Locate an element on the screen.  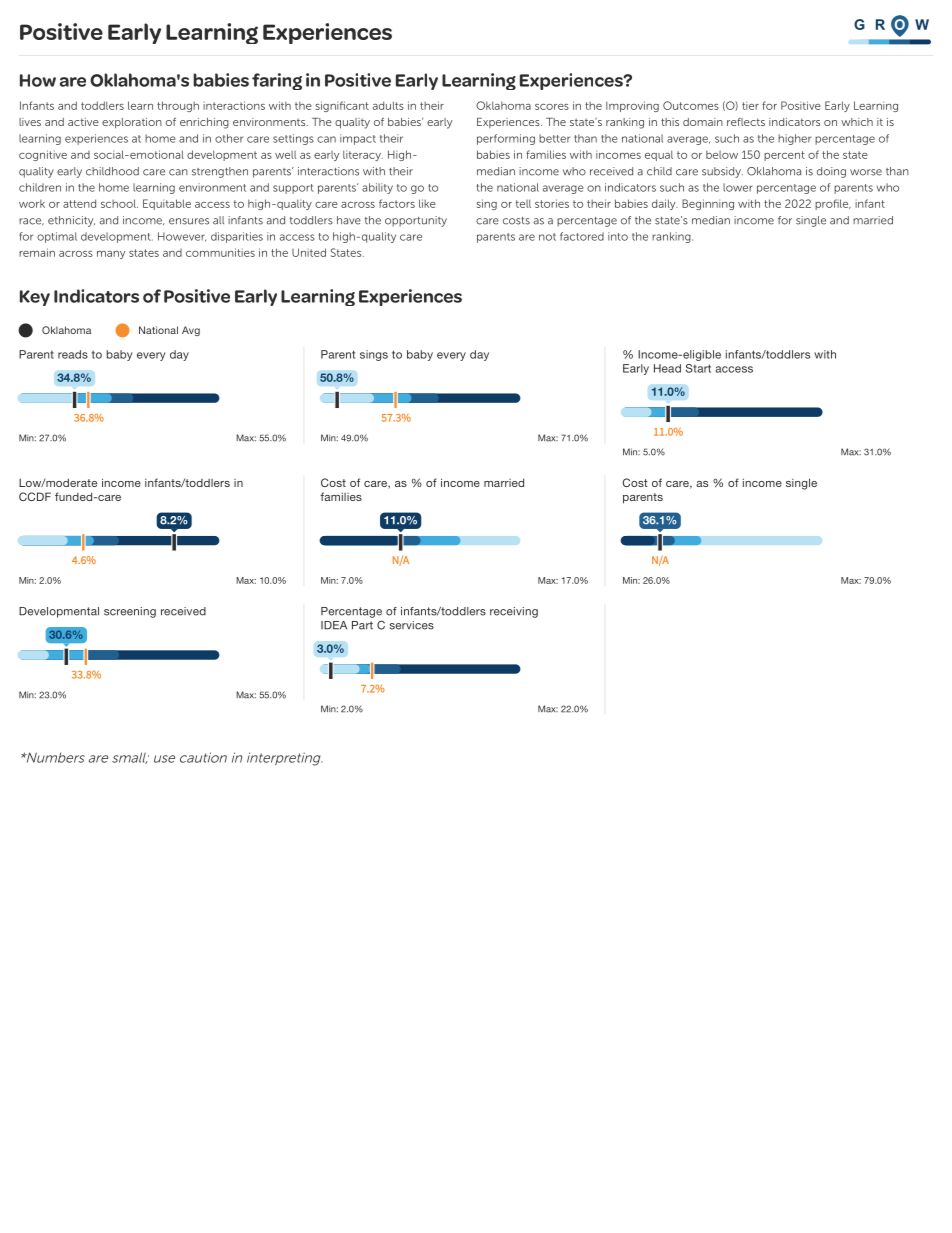
reads is located at coordinates (73, 354).
